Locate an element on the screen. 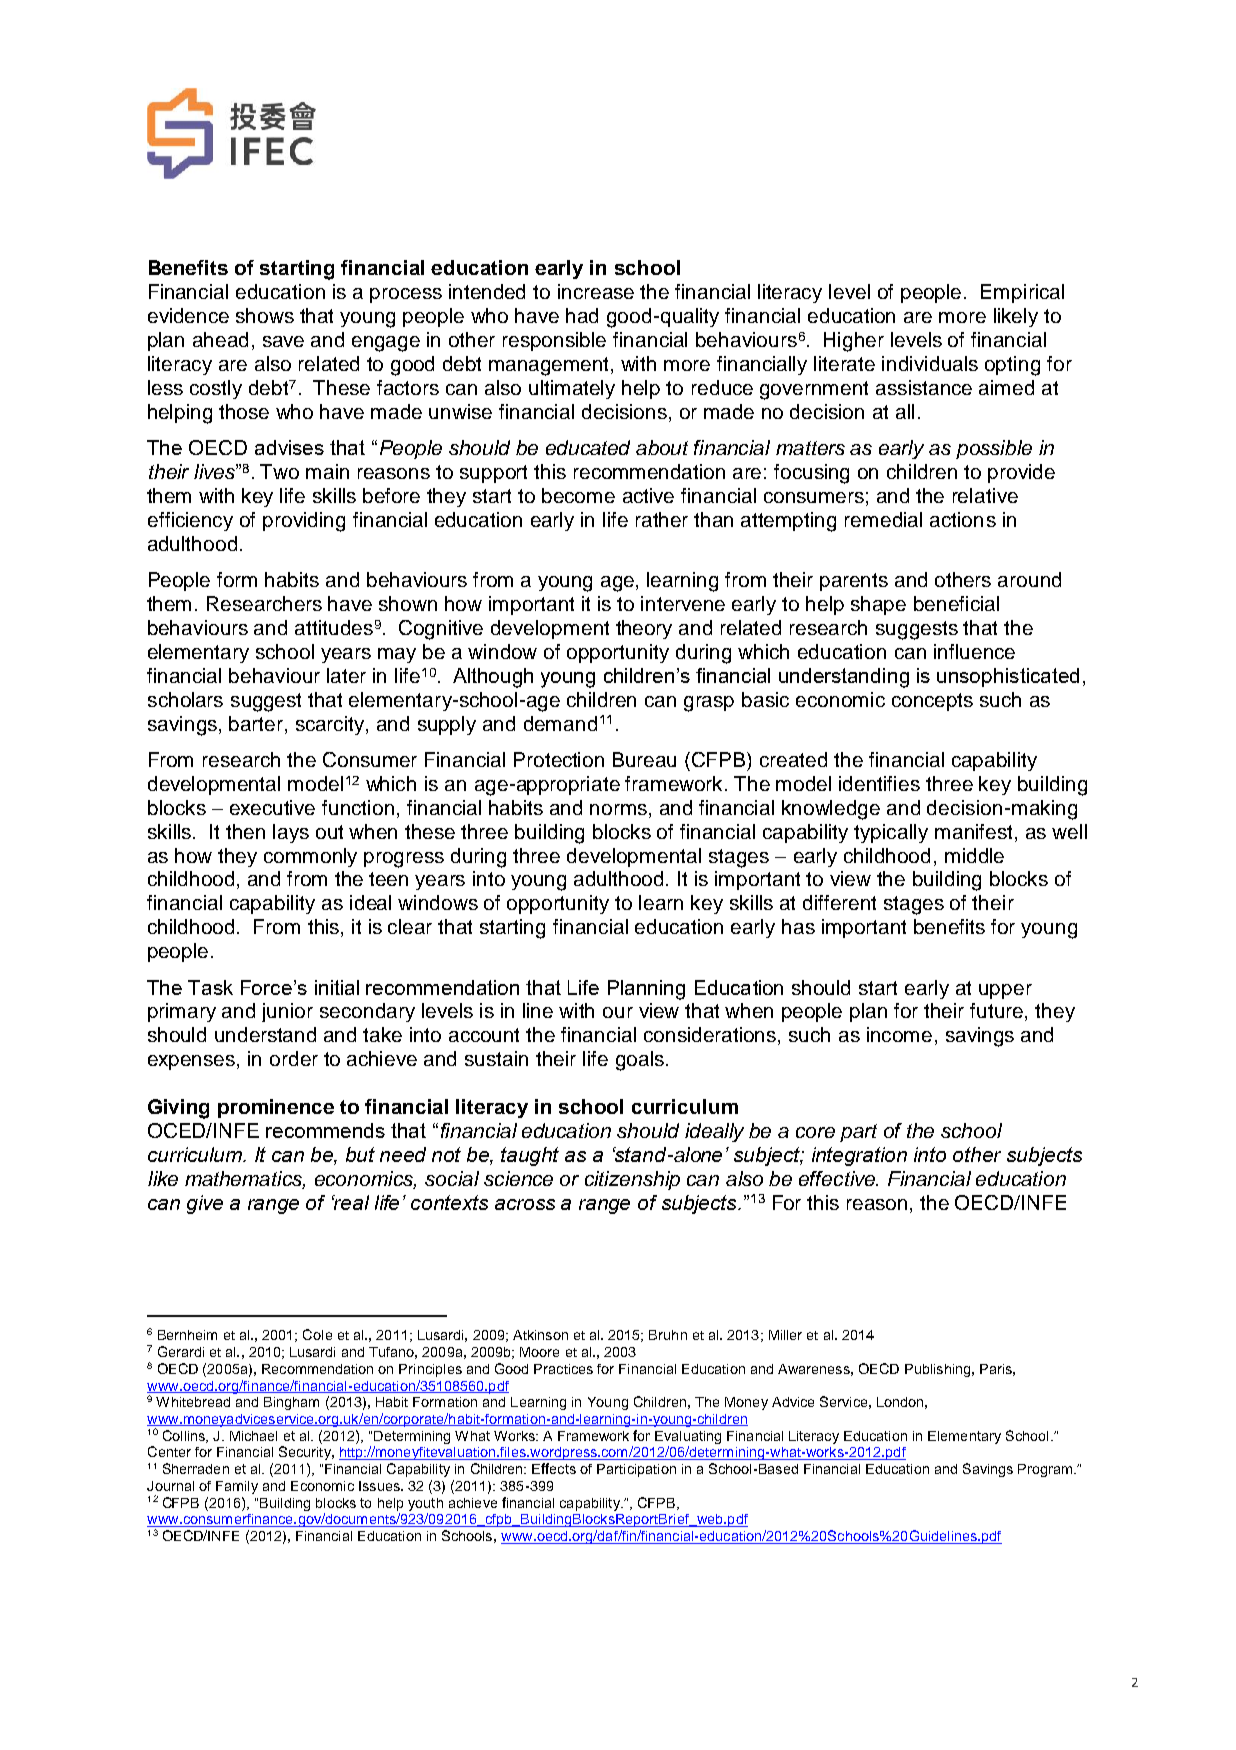 Image resolution: width=1236 pixels, height=1750 pixels. individuals is located at coordinates (930, 363).
